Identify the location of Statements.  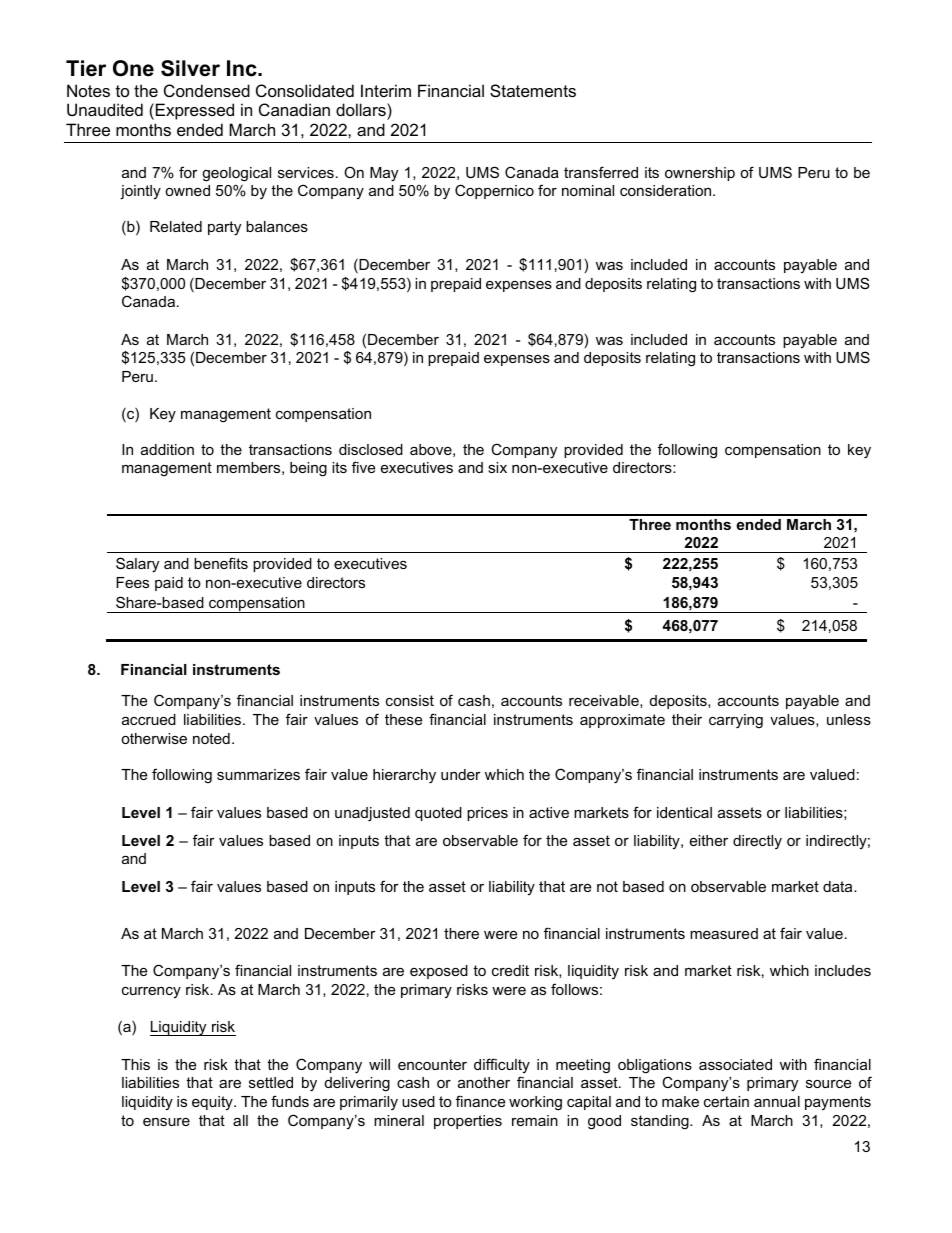
(533, 90).
